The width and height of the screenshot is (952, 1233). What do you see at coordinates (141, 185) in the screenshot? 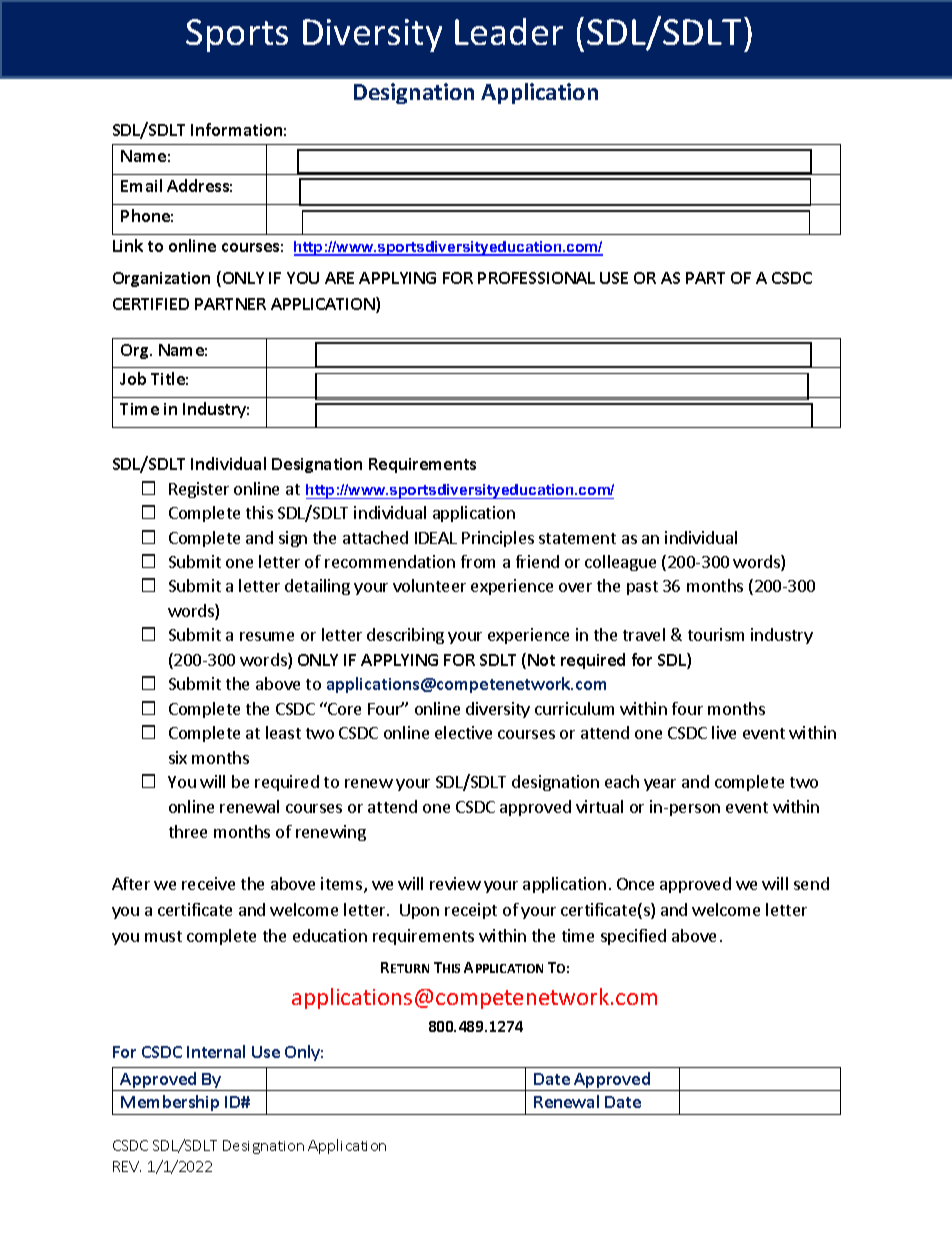
I see `Email` at bounding box center [141, 185].
